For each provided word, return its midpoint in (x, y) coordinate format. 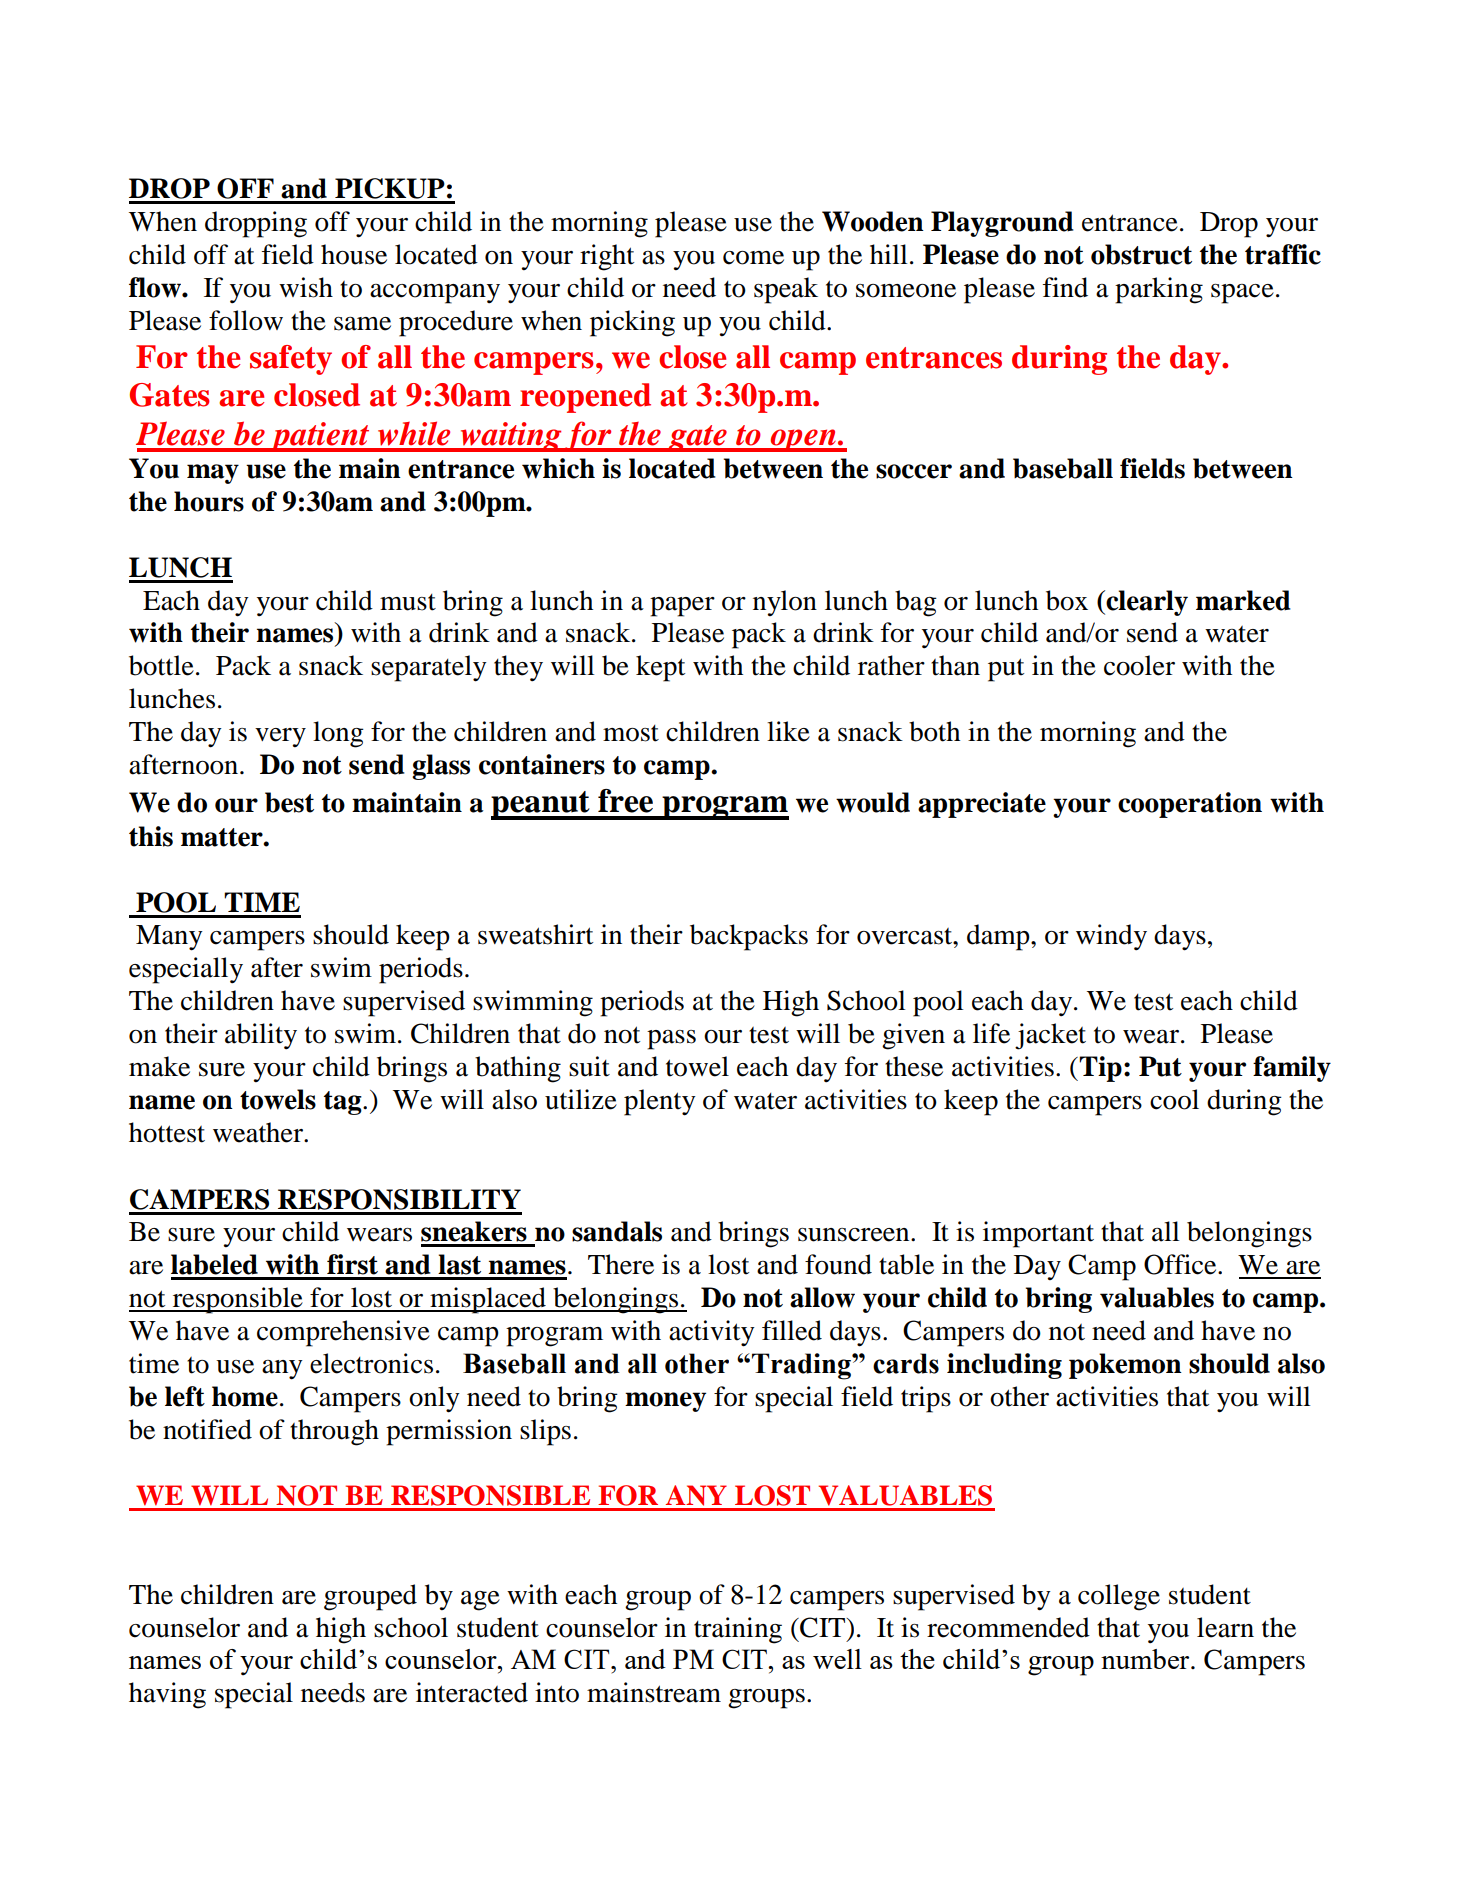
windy (1111, 937)
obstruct (1141, 254)
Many (169, 938)
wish (306, 287)
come (753, 258)
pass (671, 1040)
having (167, 1695)
